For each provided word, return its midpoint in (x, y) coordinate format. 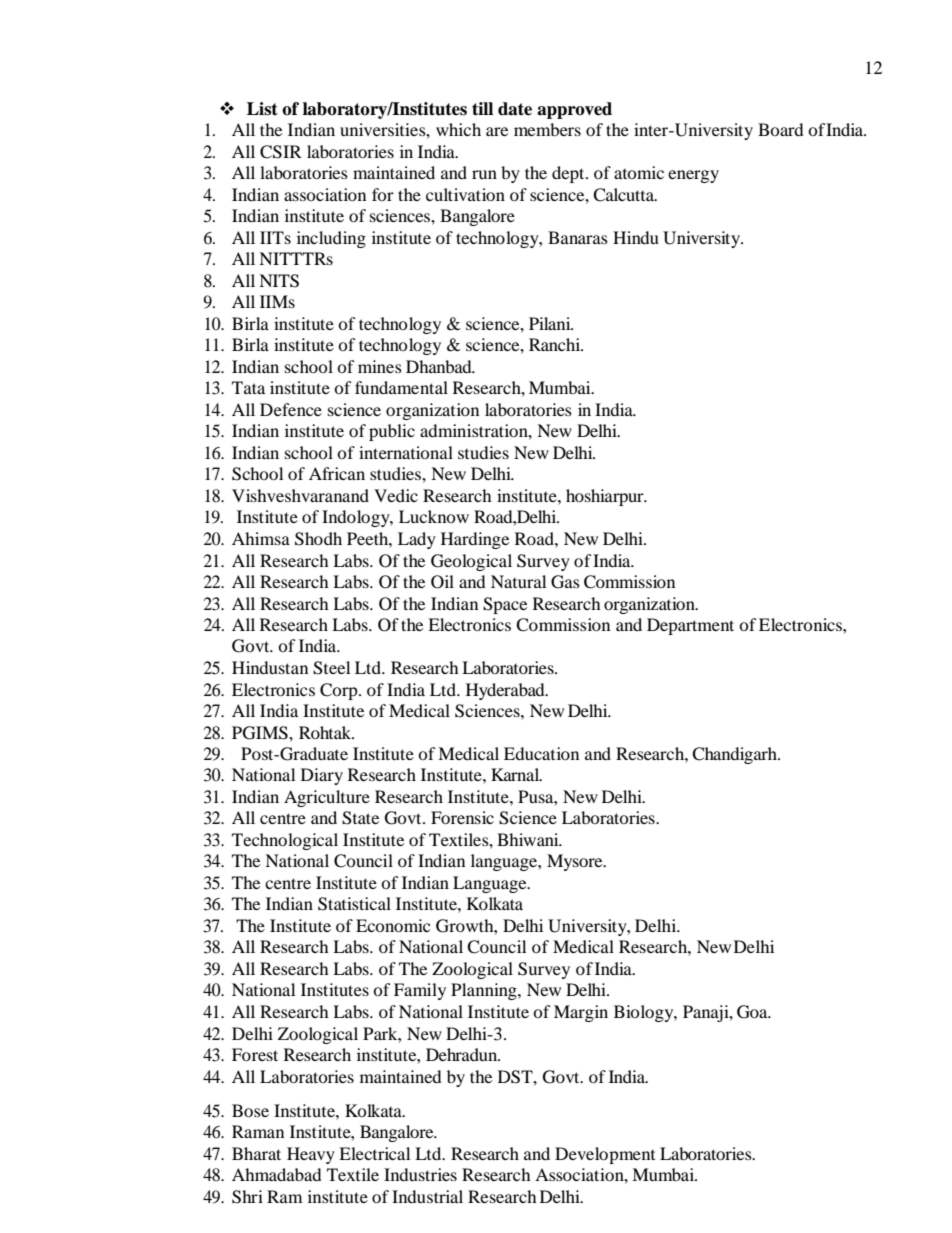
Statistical (354, 904)
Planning (485, 991)
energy (693, 176)
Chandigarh (735, 755)
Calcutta (624, 195)
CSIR (281, 152)
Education (541, 753)
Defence (291, 409)
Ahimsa (261, 538)
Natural (518, 581)
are (497, 131)
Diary (322, 776)
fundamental (401, 387)
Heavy (311, 1155)
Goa (753, 1012)
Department (690, 626)
